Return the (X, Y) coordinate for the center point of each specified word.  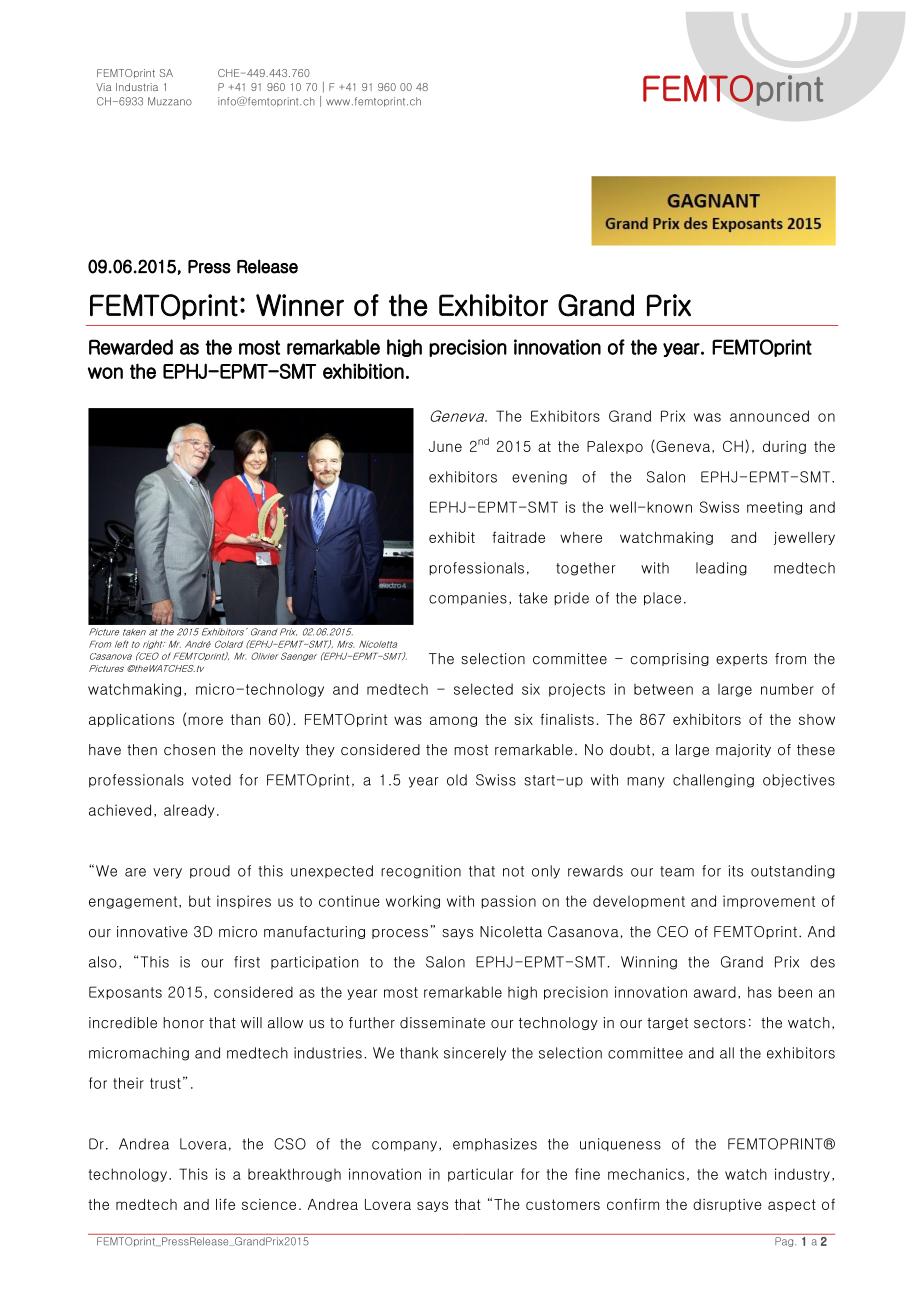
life (225, 1204)
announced (769, 416)
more (205, 720)
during (784, 447)
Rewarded (131, 347)
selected (483, 689)
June (445, 446)
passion (508, 902)
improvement (769, 902)
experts (741, 660)
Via (103, 87)
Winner (300, 305)
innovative (152, 932)
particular (480, 1175)
